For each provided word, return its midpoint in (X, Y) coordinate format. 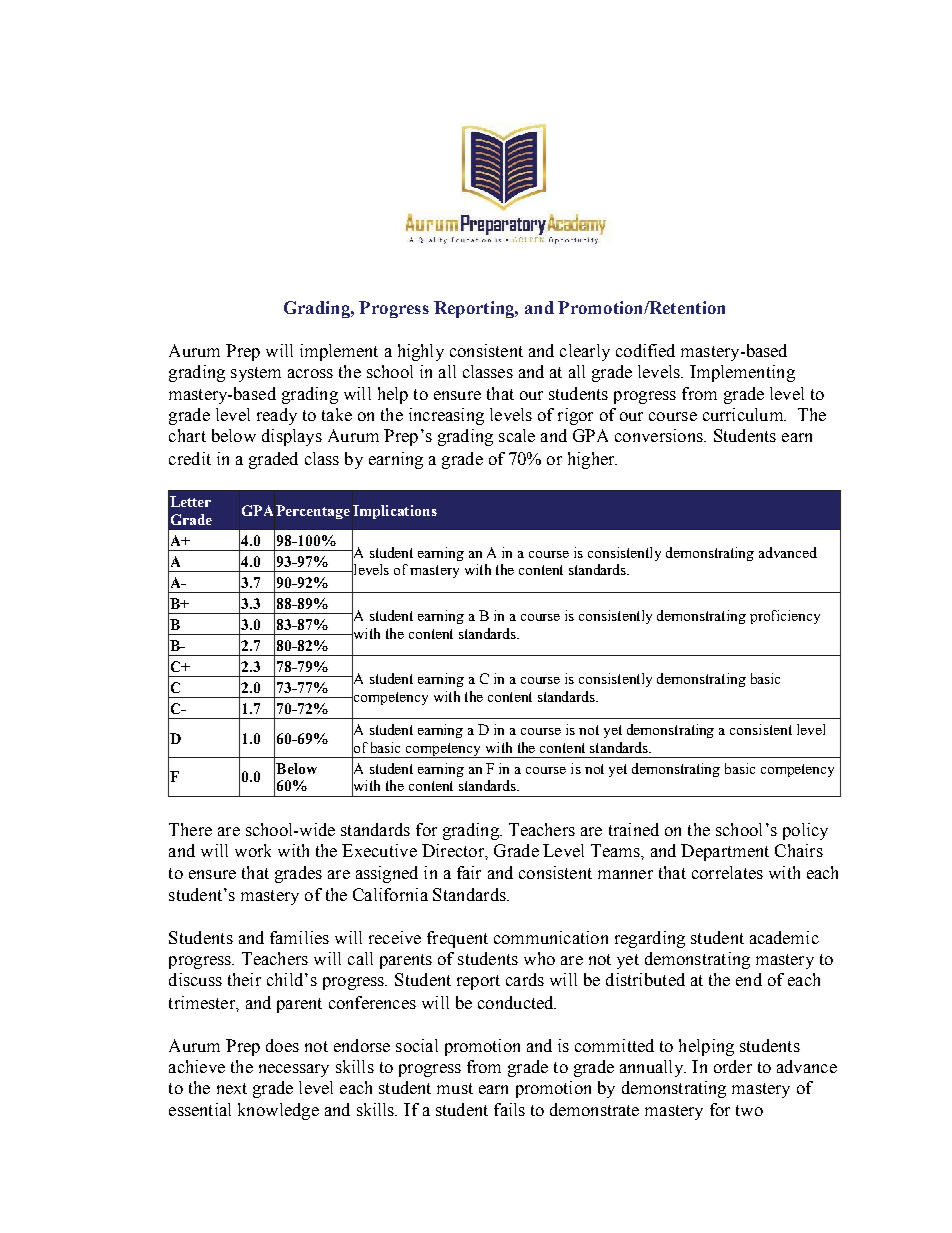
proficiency (785, 617)
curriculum (744, 414)
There (190, 829)
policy (805, 831)
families (299, 937)
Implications (395, 512)
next (232, 1088)
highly (421, 352)
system (256, 374)
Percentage (313, 512)
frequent (457, 939)
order (733, 1066)
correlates (727, 872)
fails (509, 1109)
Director (454, 850)
